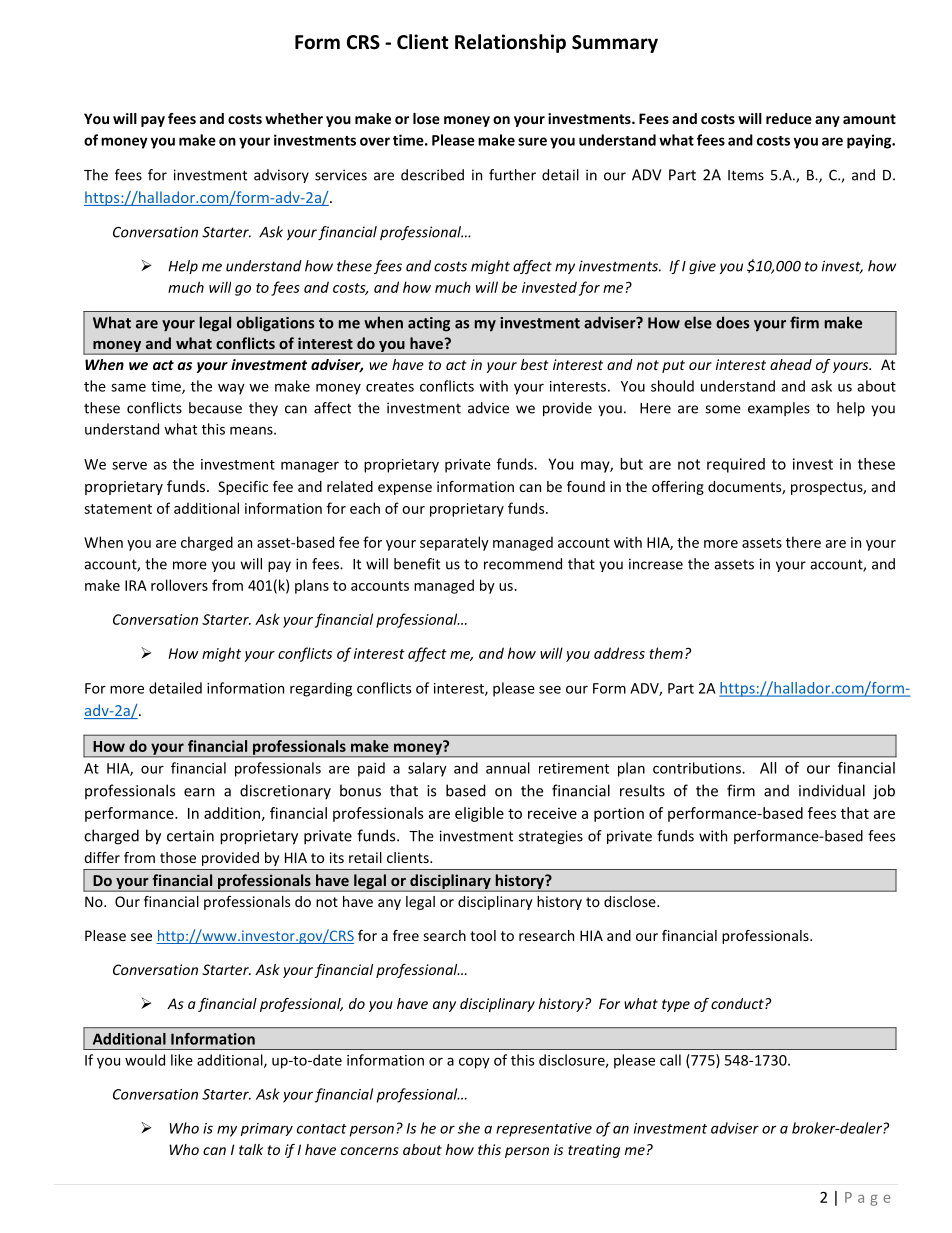 Image resolution: width=952 pixels, height=1233 pixels. I want to click on talk, so click(251, 1149).
